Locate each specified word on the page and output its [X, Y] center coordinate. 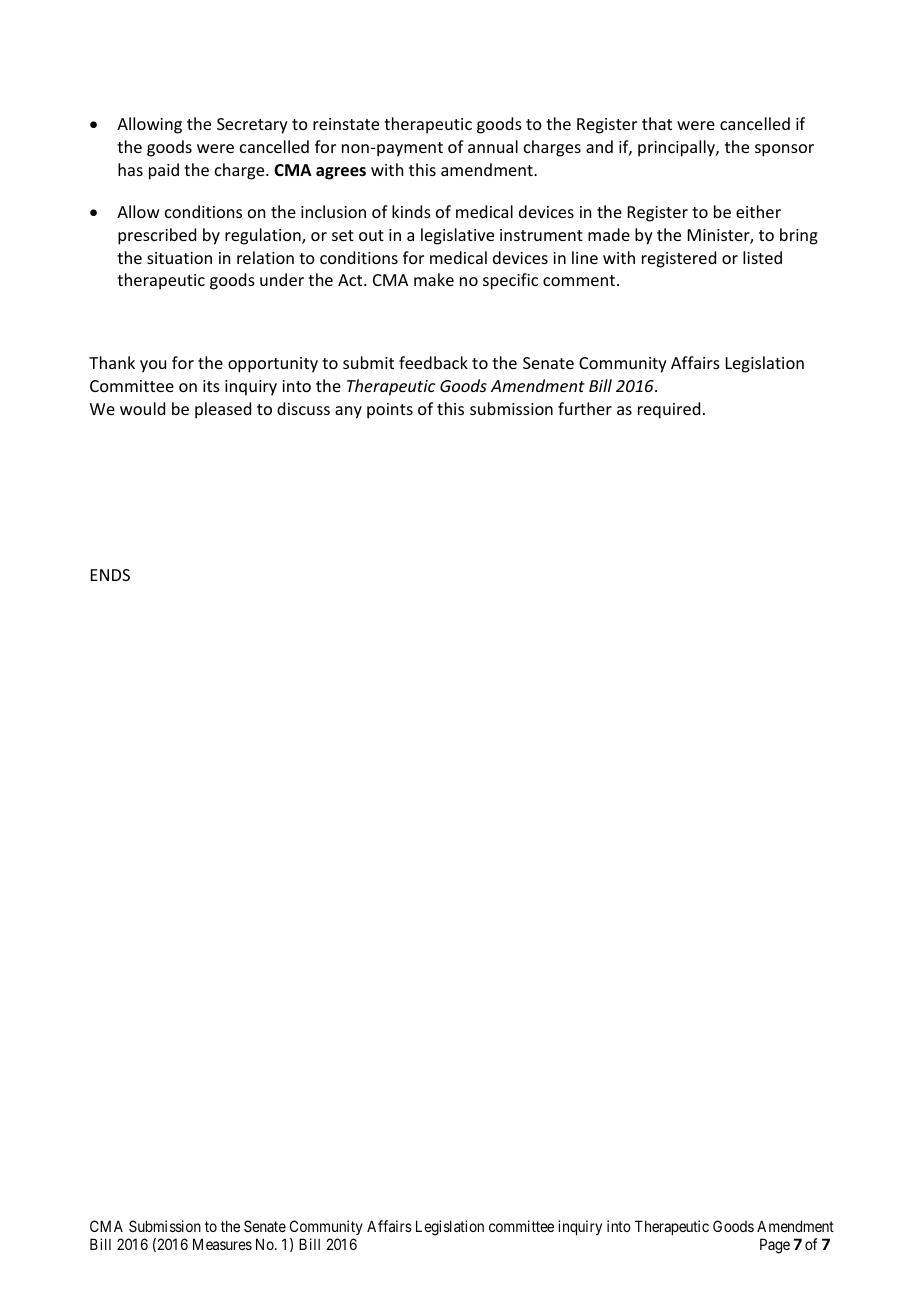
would [142, 408]
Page [775, 1246]
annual [493, 146]
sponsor [784, 150]
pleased [223, 410]
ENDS [110, 575]
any [348, 412]
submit [368, 362]
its [211, 386]
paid [164, 171]
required [669, 410]
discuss [303, 408]
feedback [433, 362]
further [585, 408]
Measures [222, 1244]
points [390, 411]
